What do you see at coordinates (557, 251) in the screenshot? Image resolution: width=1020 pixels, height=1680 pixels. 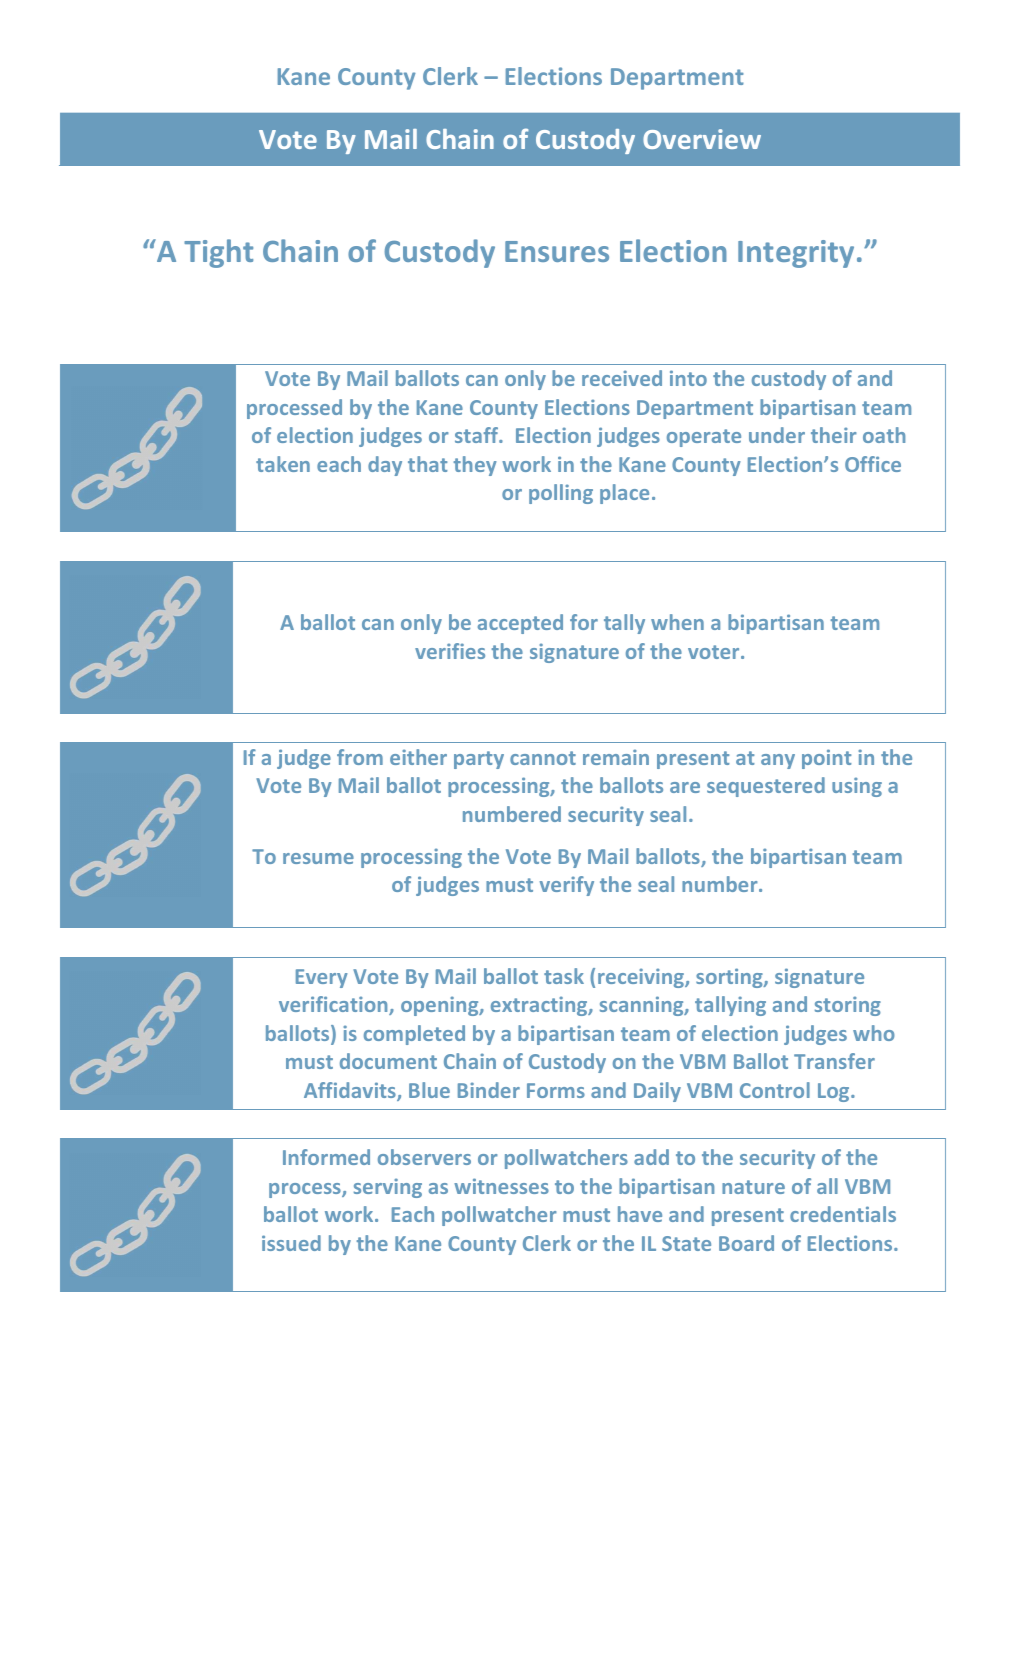 I see `Ensures` at bounding box center [557, 251].
